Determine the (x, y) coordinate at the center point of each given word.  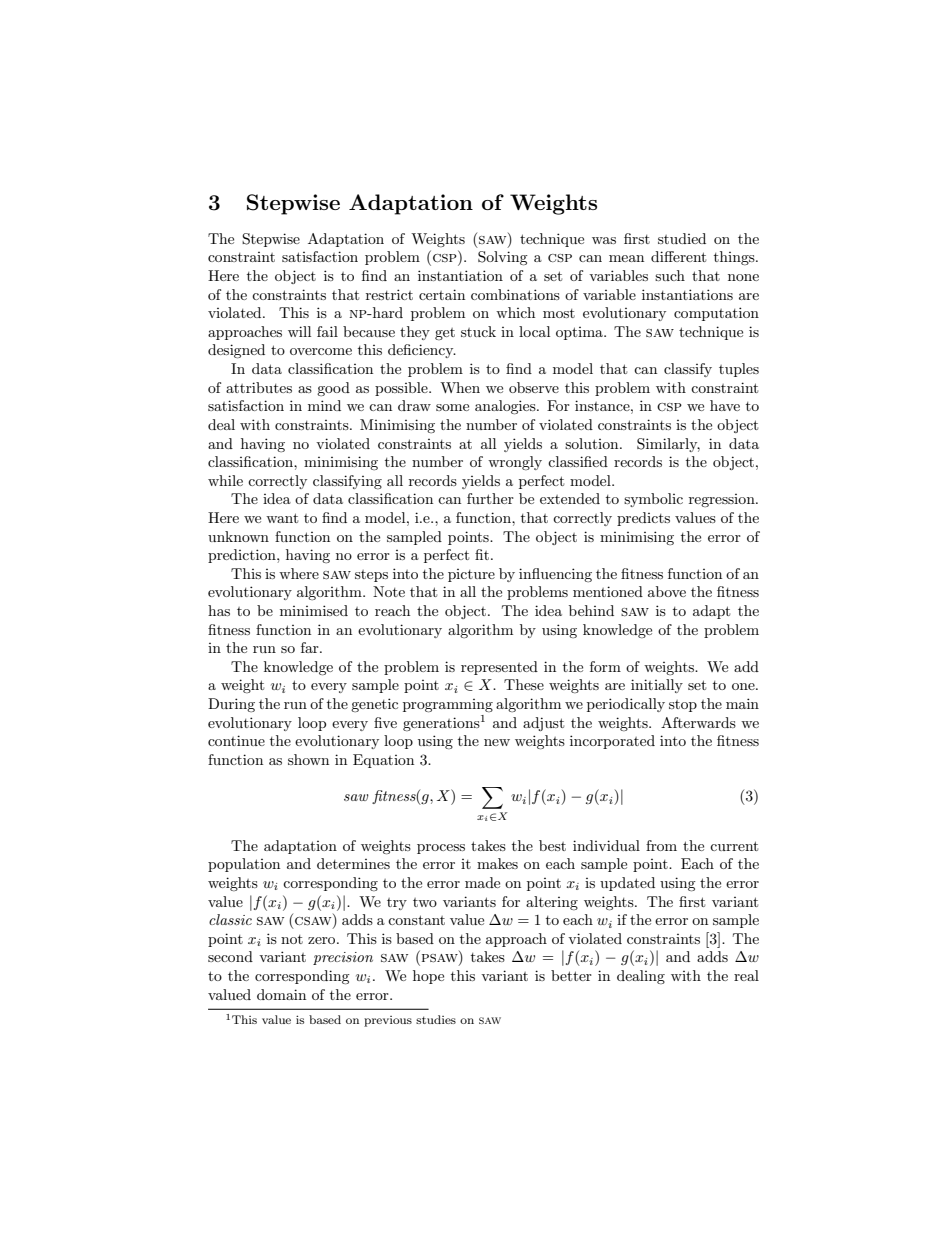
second (230, 956)
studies (436, 1019)
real (746, 975)
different (678, 256)
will (299, 331)
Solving (503, 258)
